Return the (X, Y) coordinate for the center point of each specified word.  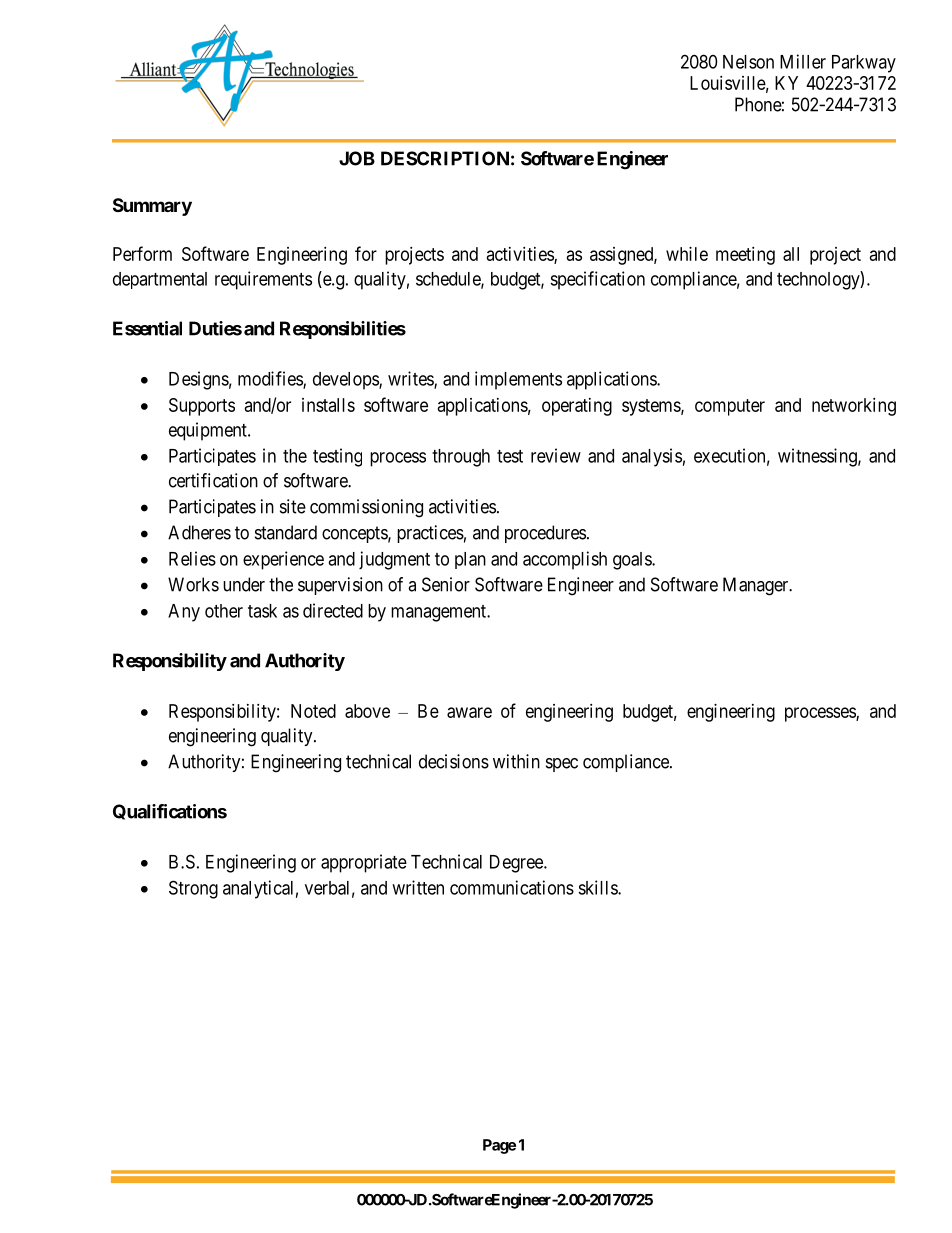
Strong (193, 889)
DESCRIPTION (445, 158)
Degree (517, 864)
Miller (803, 61)
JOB (357, 158)
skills (598, 887)
